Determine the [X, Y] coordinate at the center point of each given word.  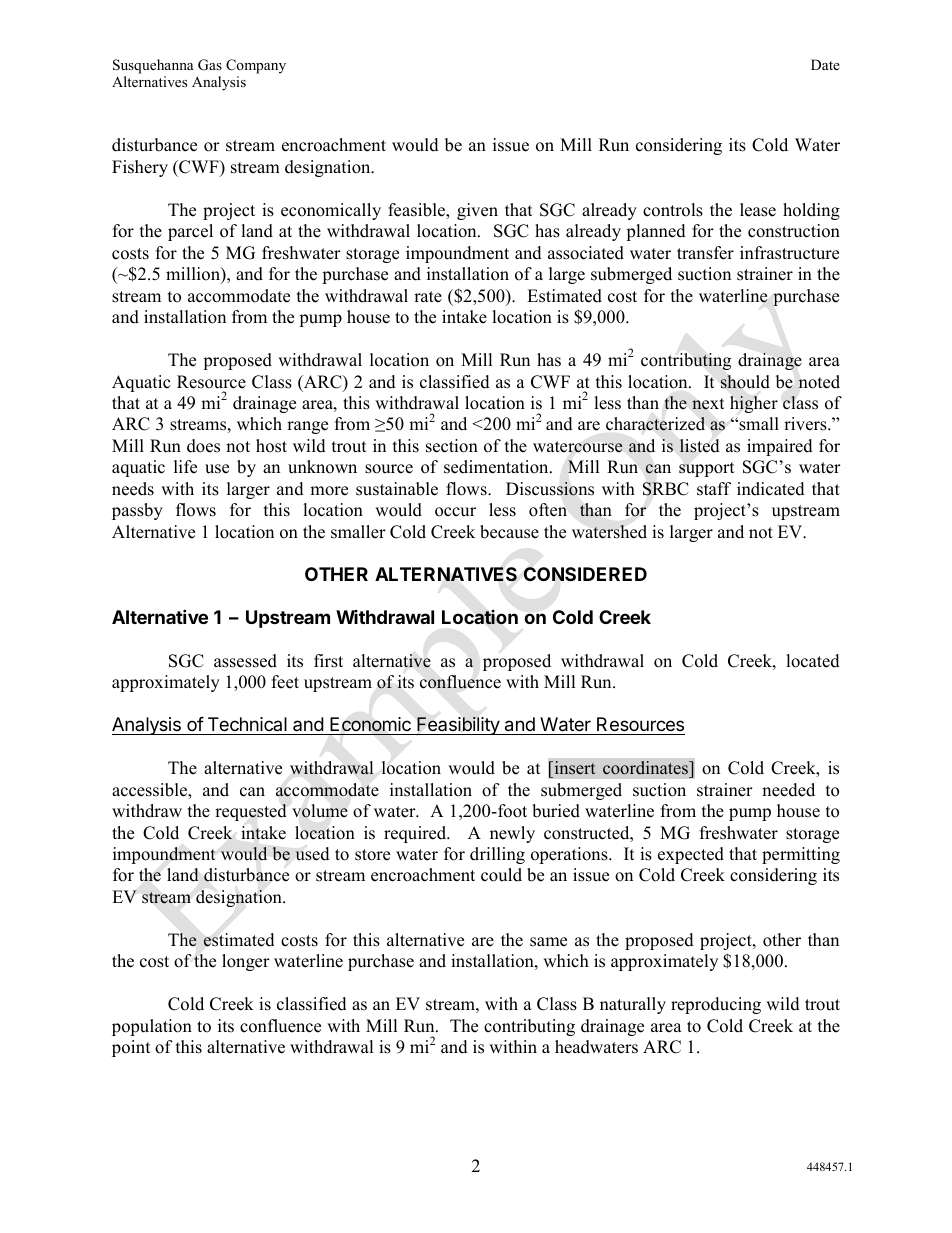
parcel [190, 232]
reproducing [716, 1005]
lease [758, 210]
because [509, 532]
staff [714, 489]
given [477, 211]
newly [512, 834]
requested [251, 812]
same [548, 942]
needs [133, 489]
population [152, 1027]
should [745, 382]
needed [788, 790]
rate [428, 297]
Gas [210, 65]
